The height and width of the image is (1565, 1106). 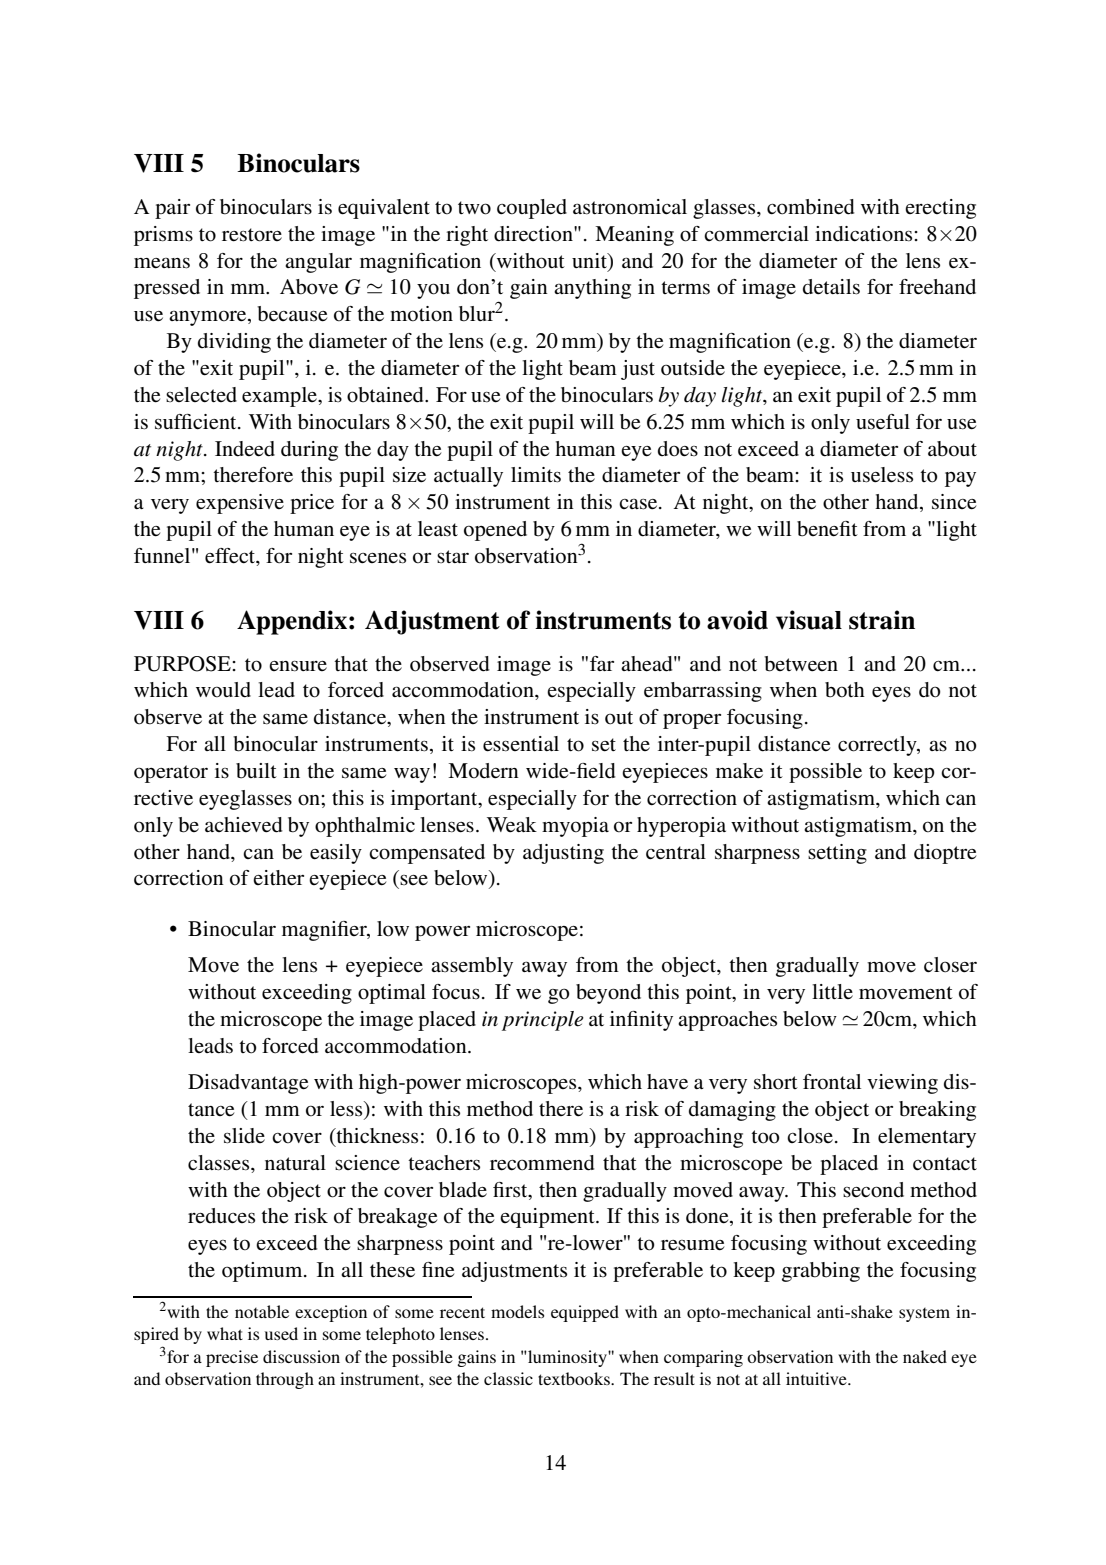 What do you see at coordinates (298, 666) in the image?
I see `ensure` at bounding box center [298, 666].
